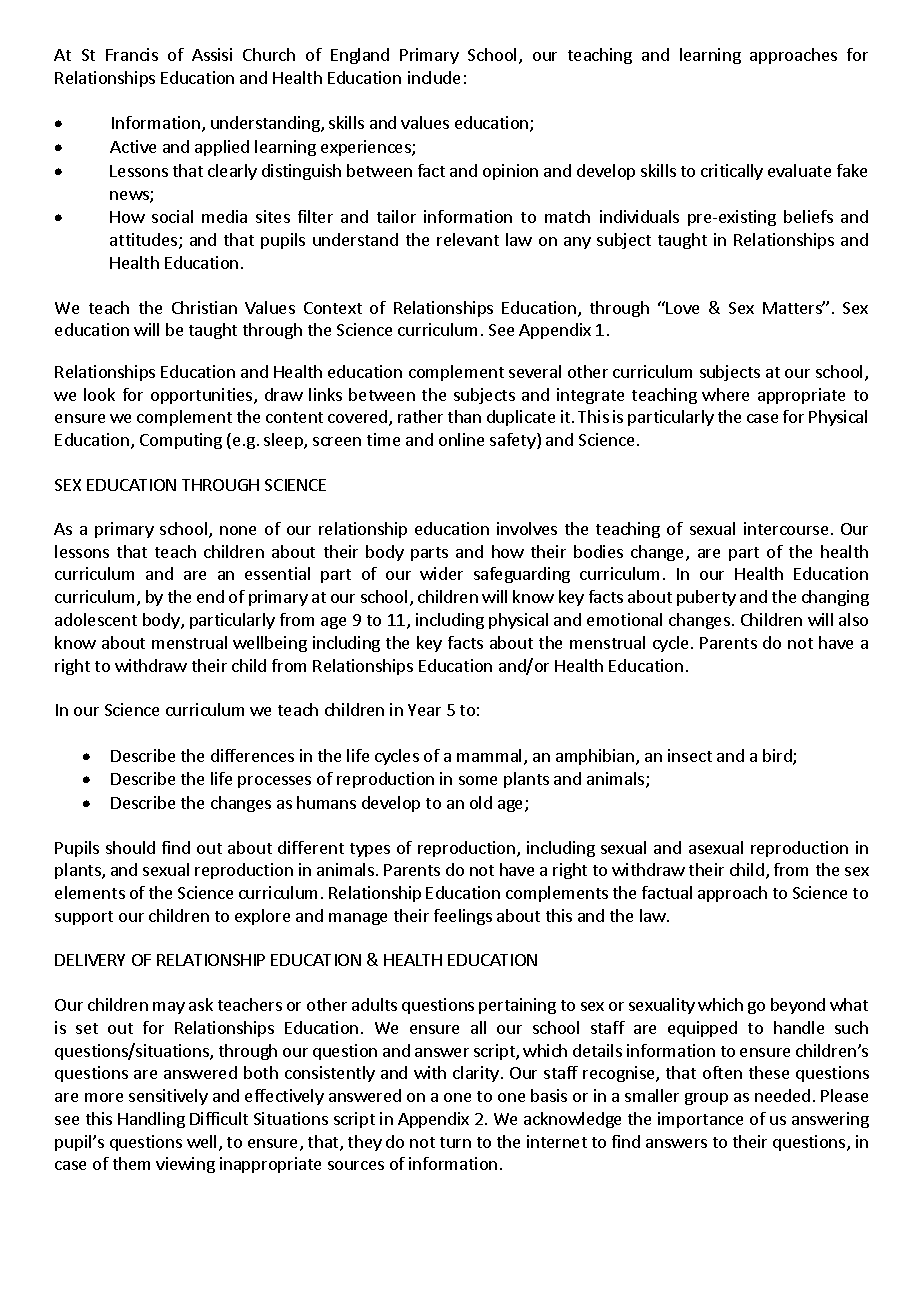  Describe the element at coordinates (212, 54) in the page. I see `Assisi` at that location.
